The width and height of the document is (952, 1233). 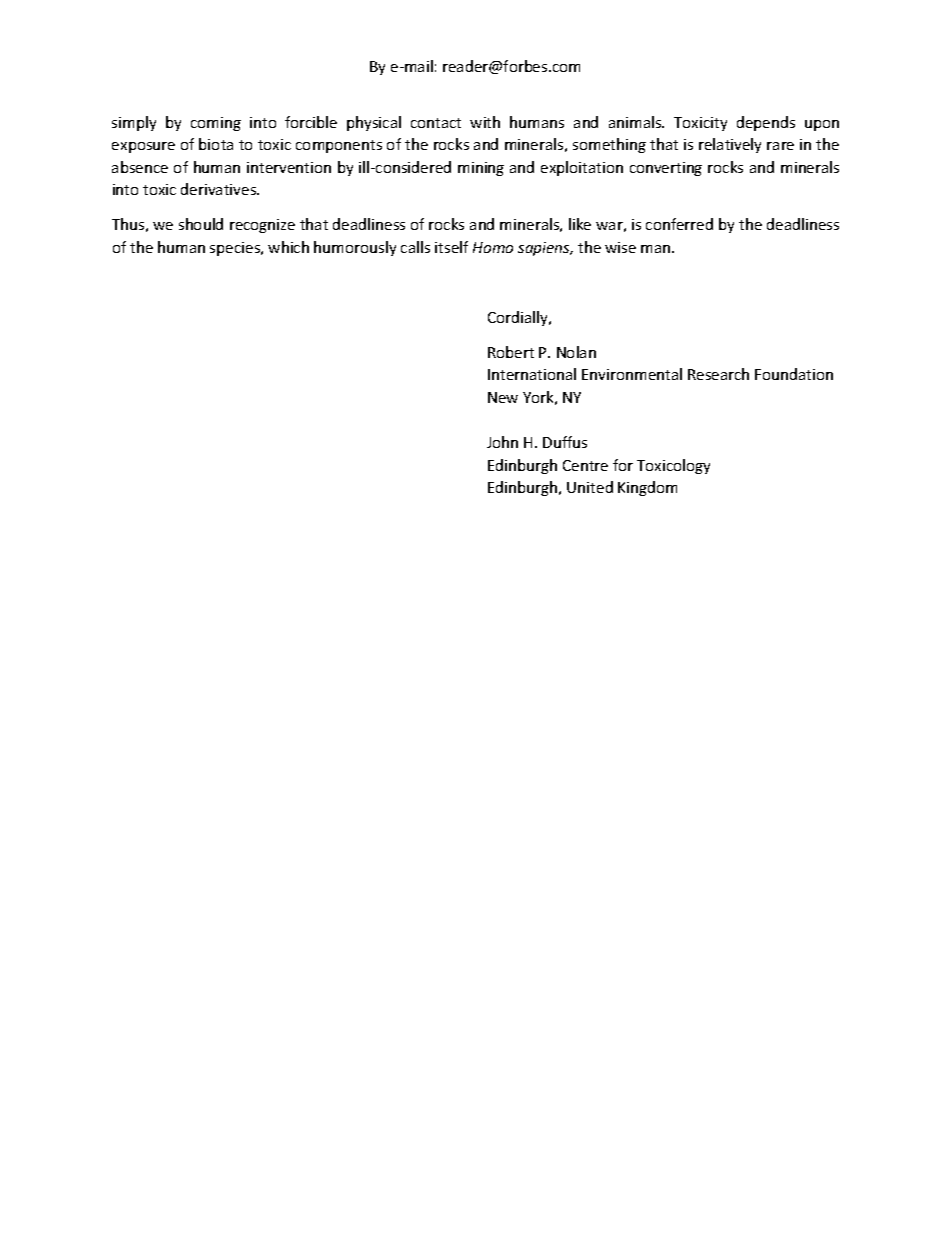 I want to click on Centre, so click(x=585, y=465).
